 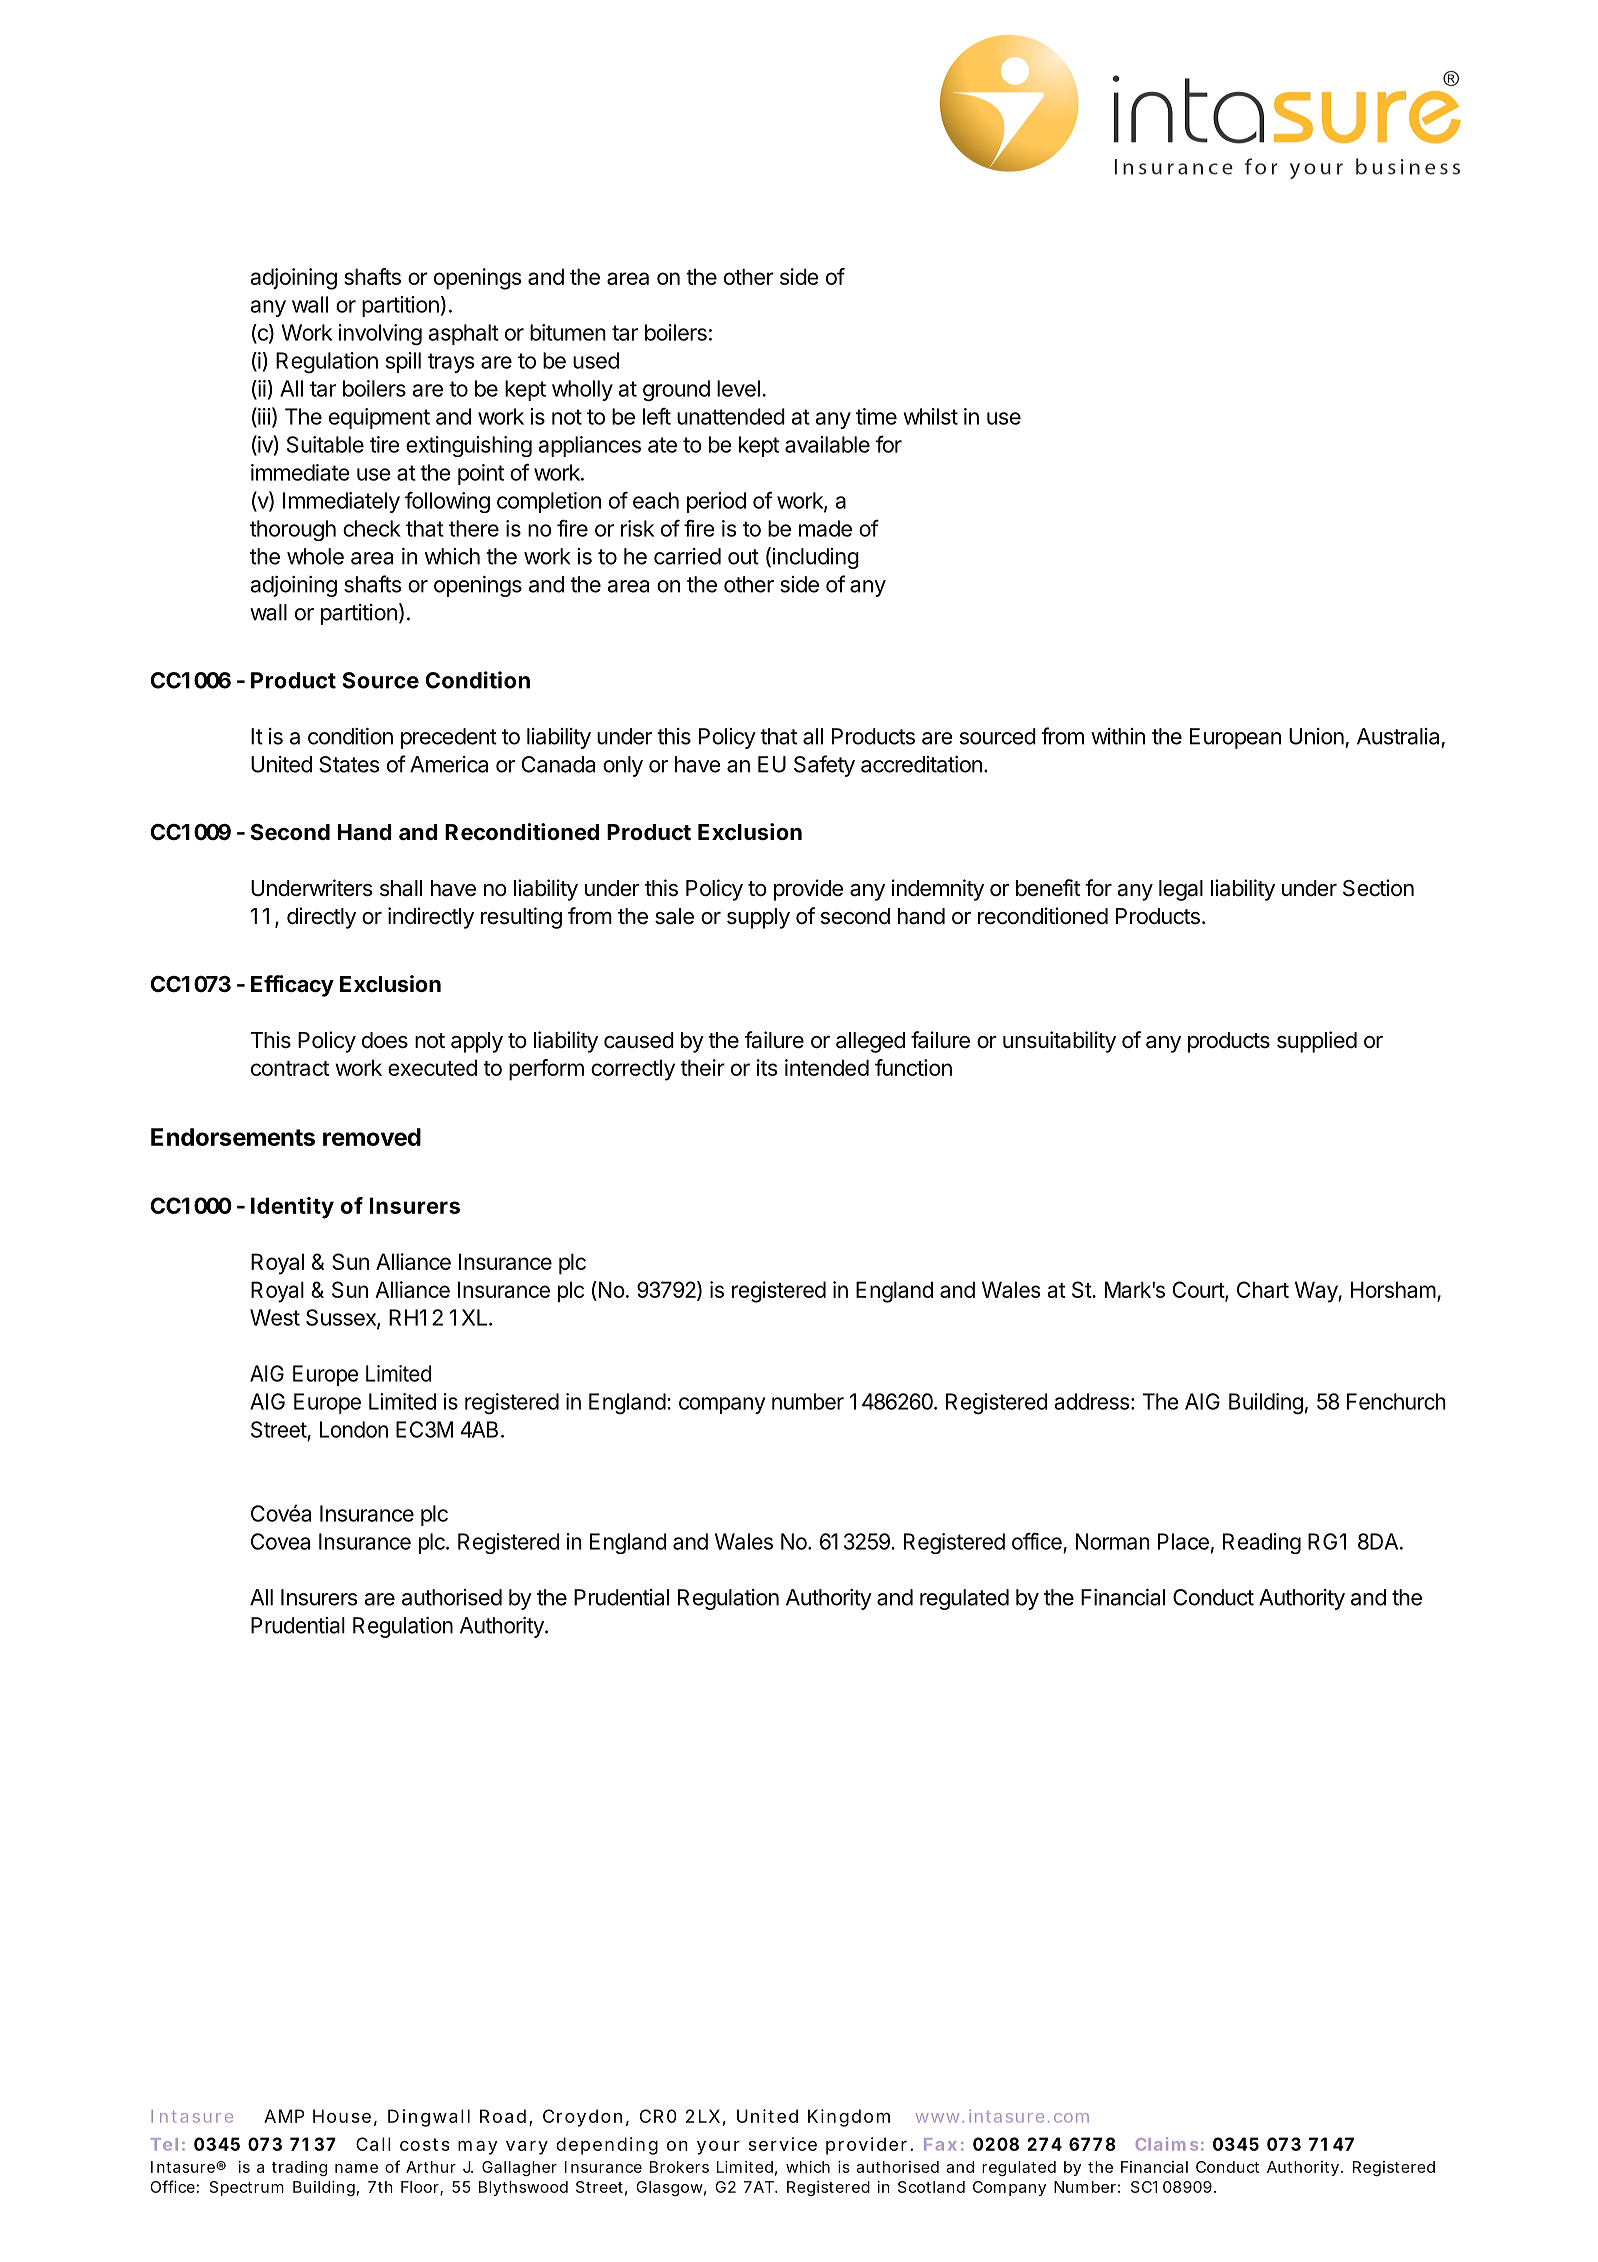 What do you see at coordinates (354, 1429) in the screenshot?
I see `London` at bounding box center [354, 1429].
